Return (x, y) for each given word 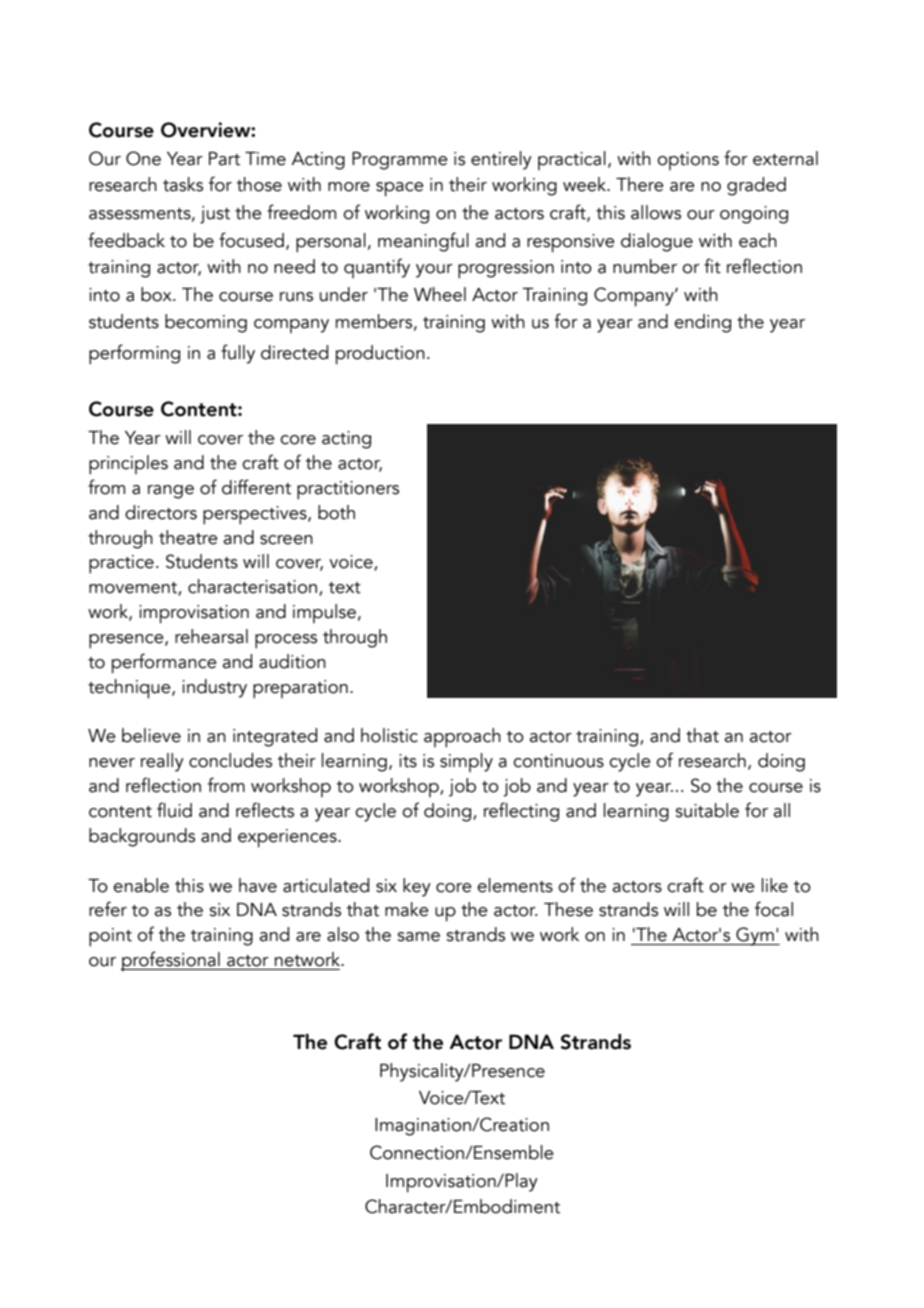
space (400, 189)
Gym (755, 936)
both (336, 512)
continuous (558, 761)
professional (171, 961)
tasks (183, 184)
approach (462, 738)
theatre (188, 537)
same (418, 937)
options (688, 161)
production (380, 355)
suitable (707, 810)
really (162, 762)
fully (238, 354)
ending (702, 323)
